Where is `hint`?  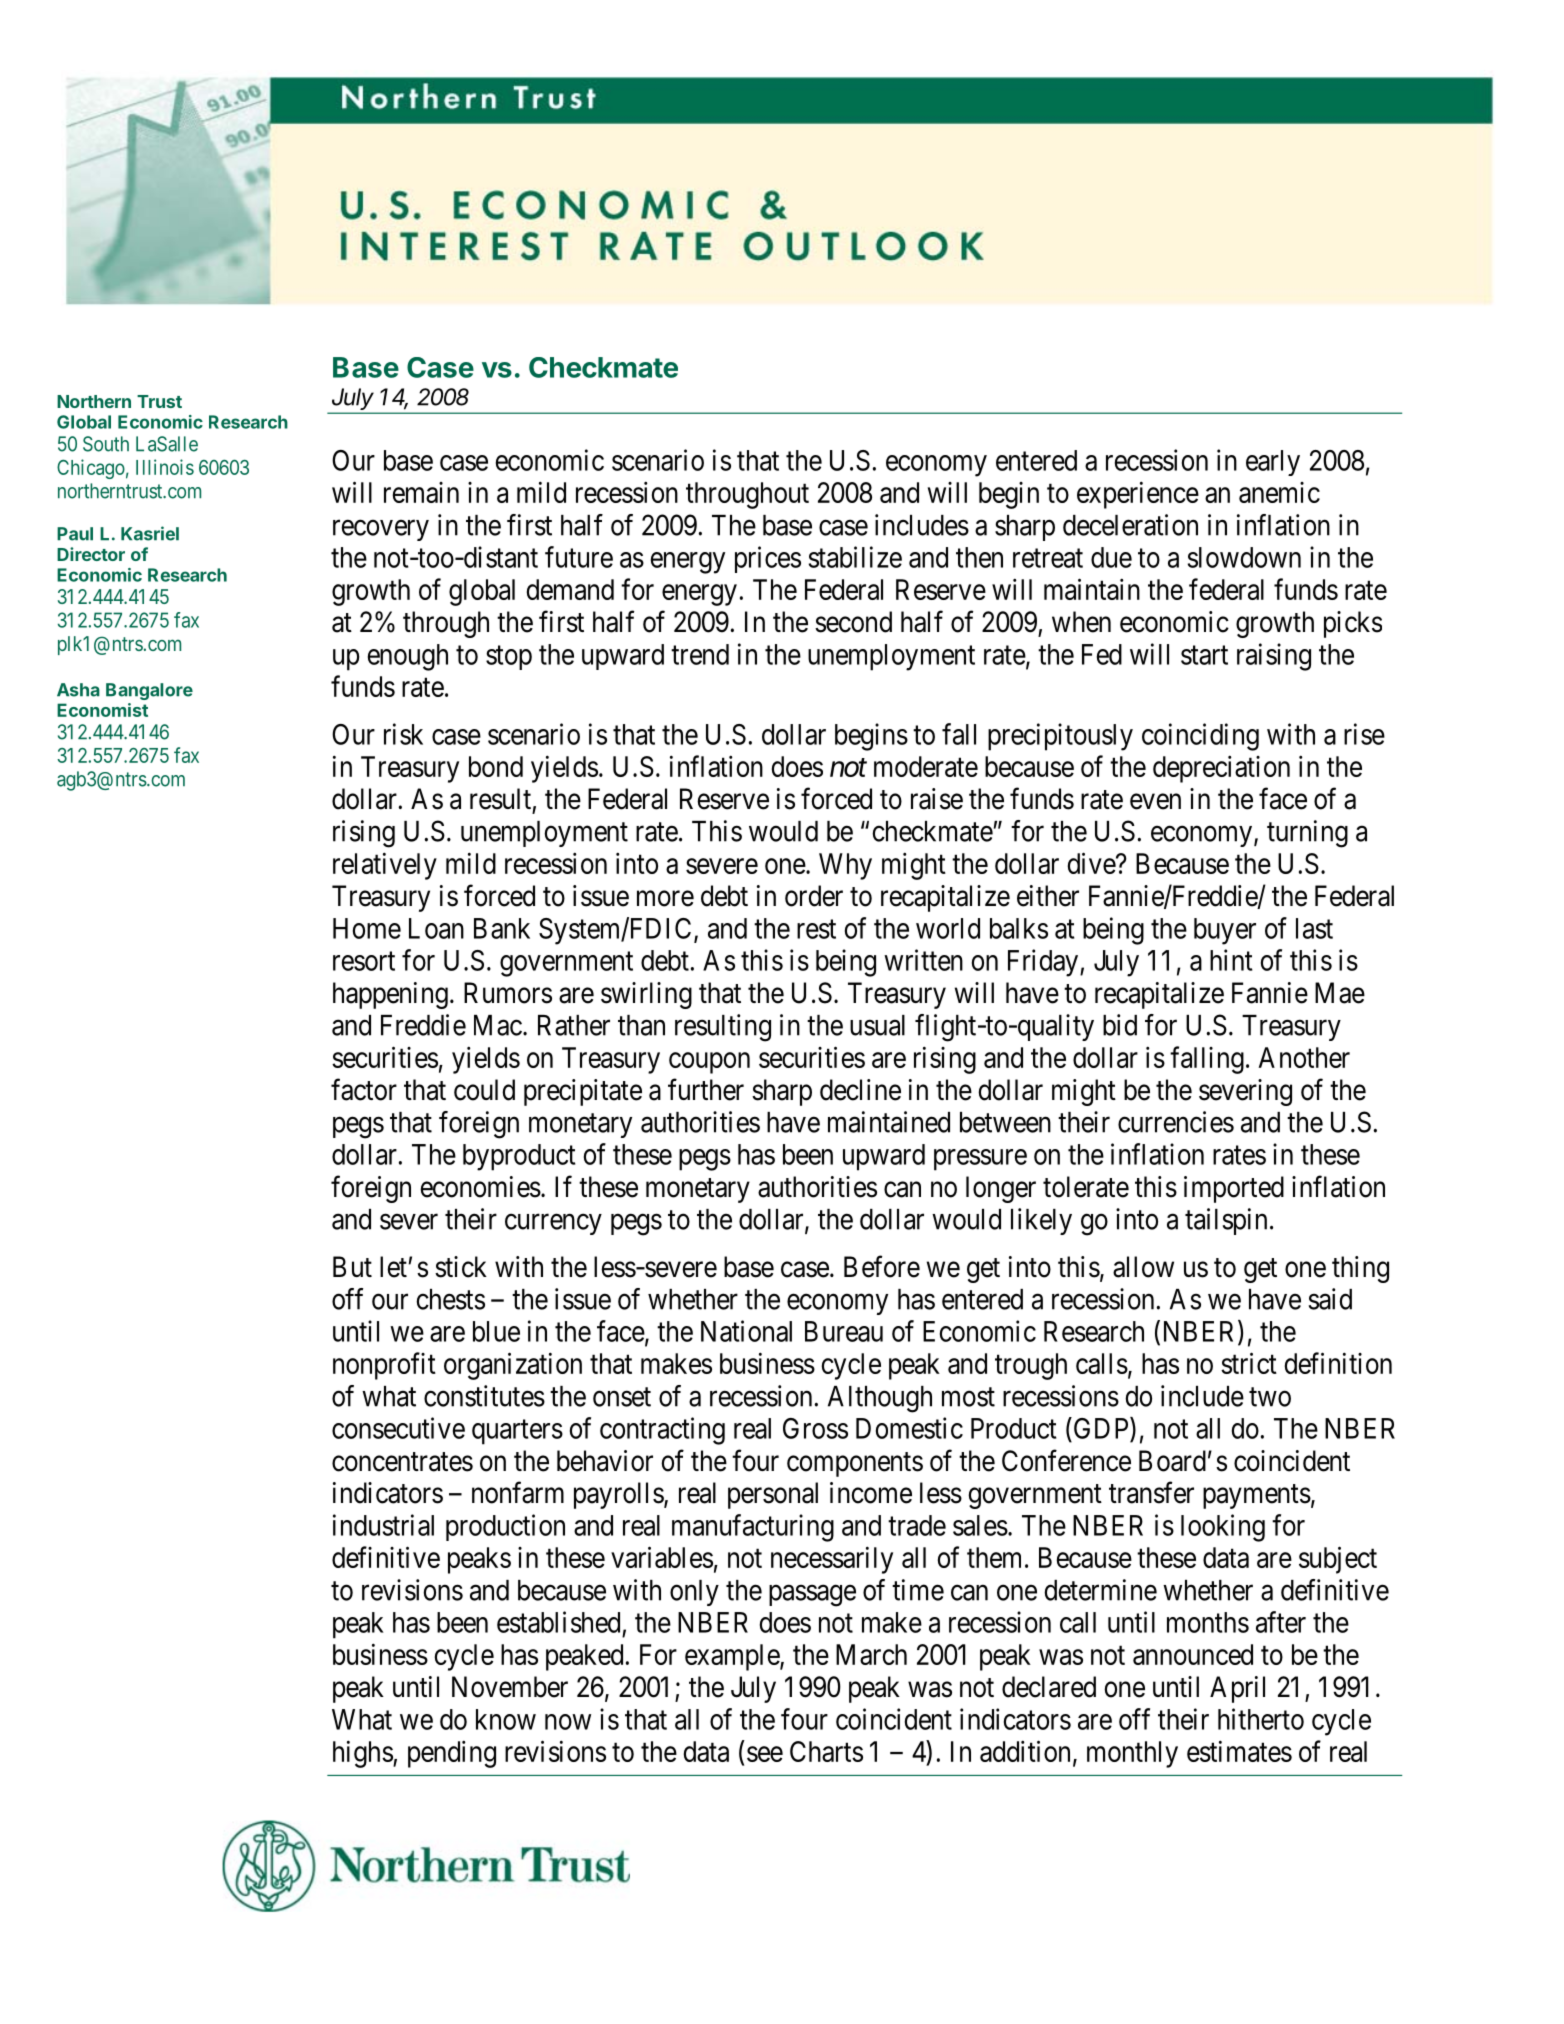 hint is located at coordinates (1231, 960).
